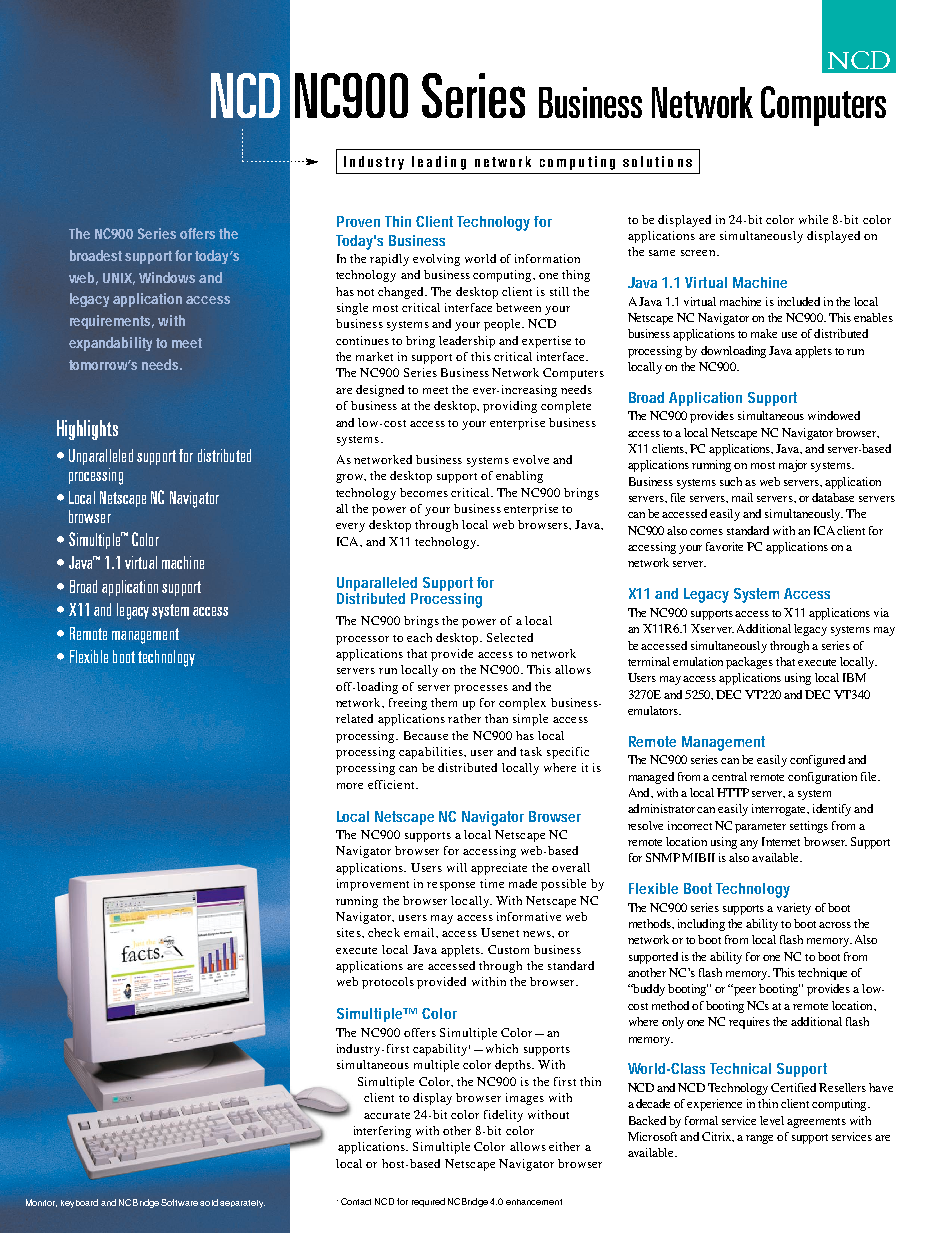  What do you see at coordinates (439, 163) in the image?
I see `leading` at bounding box center [439, 163].
